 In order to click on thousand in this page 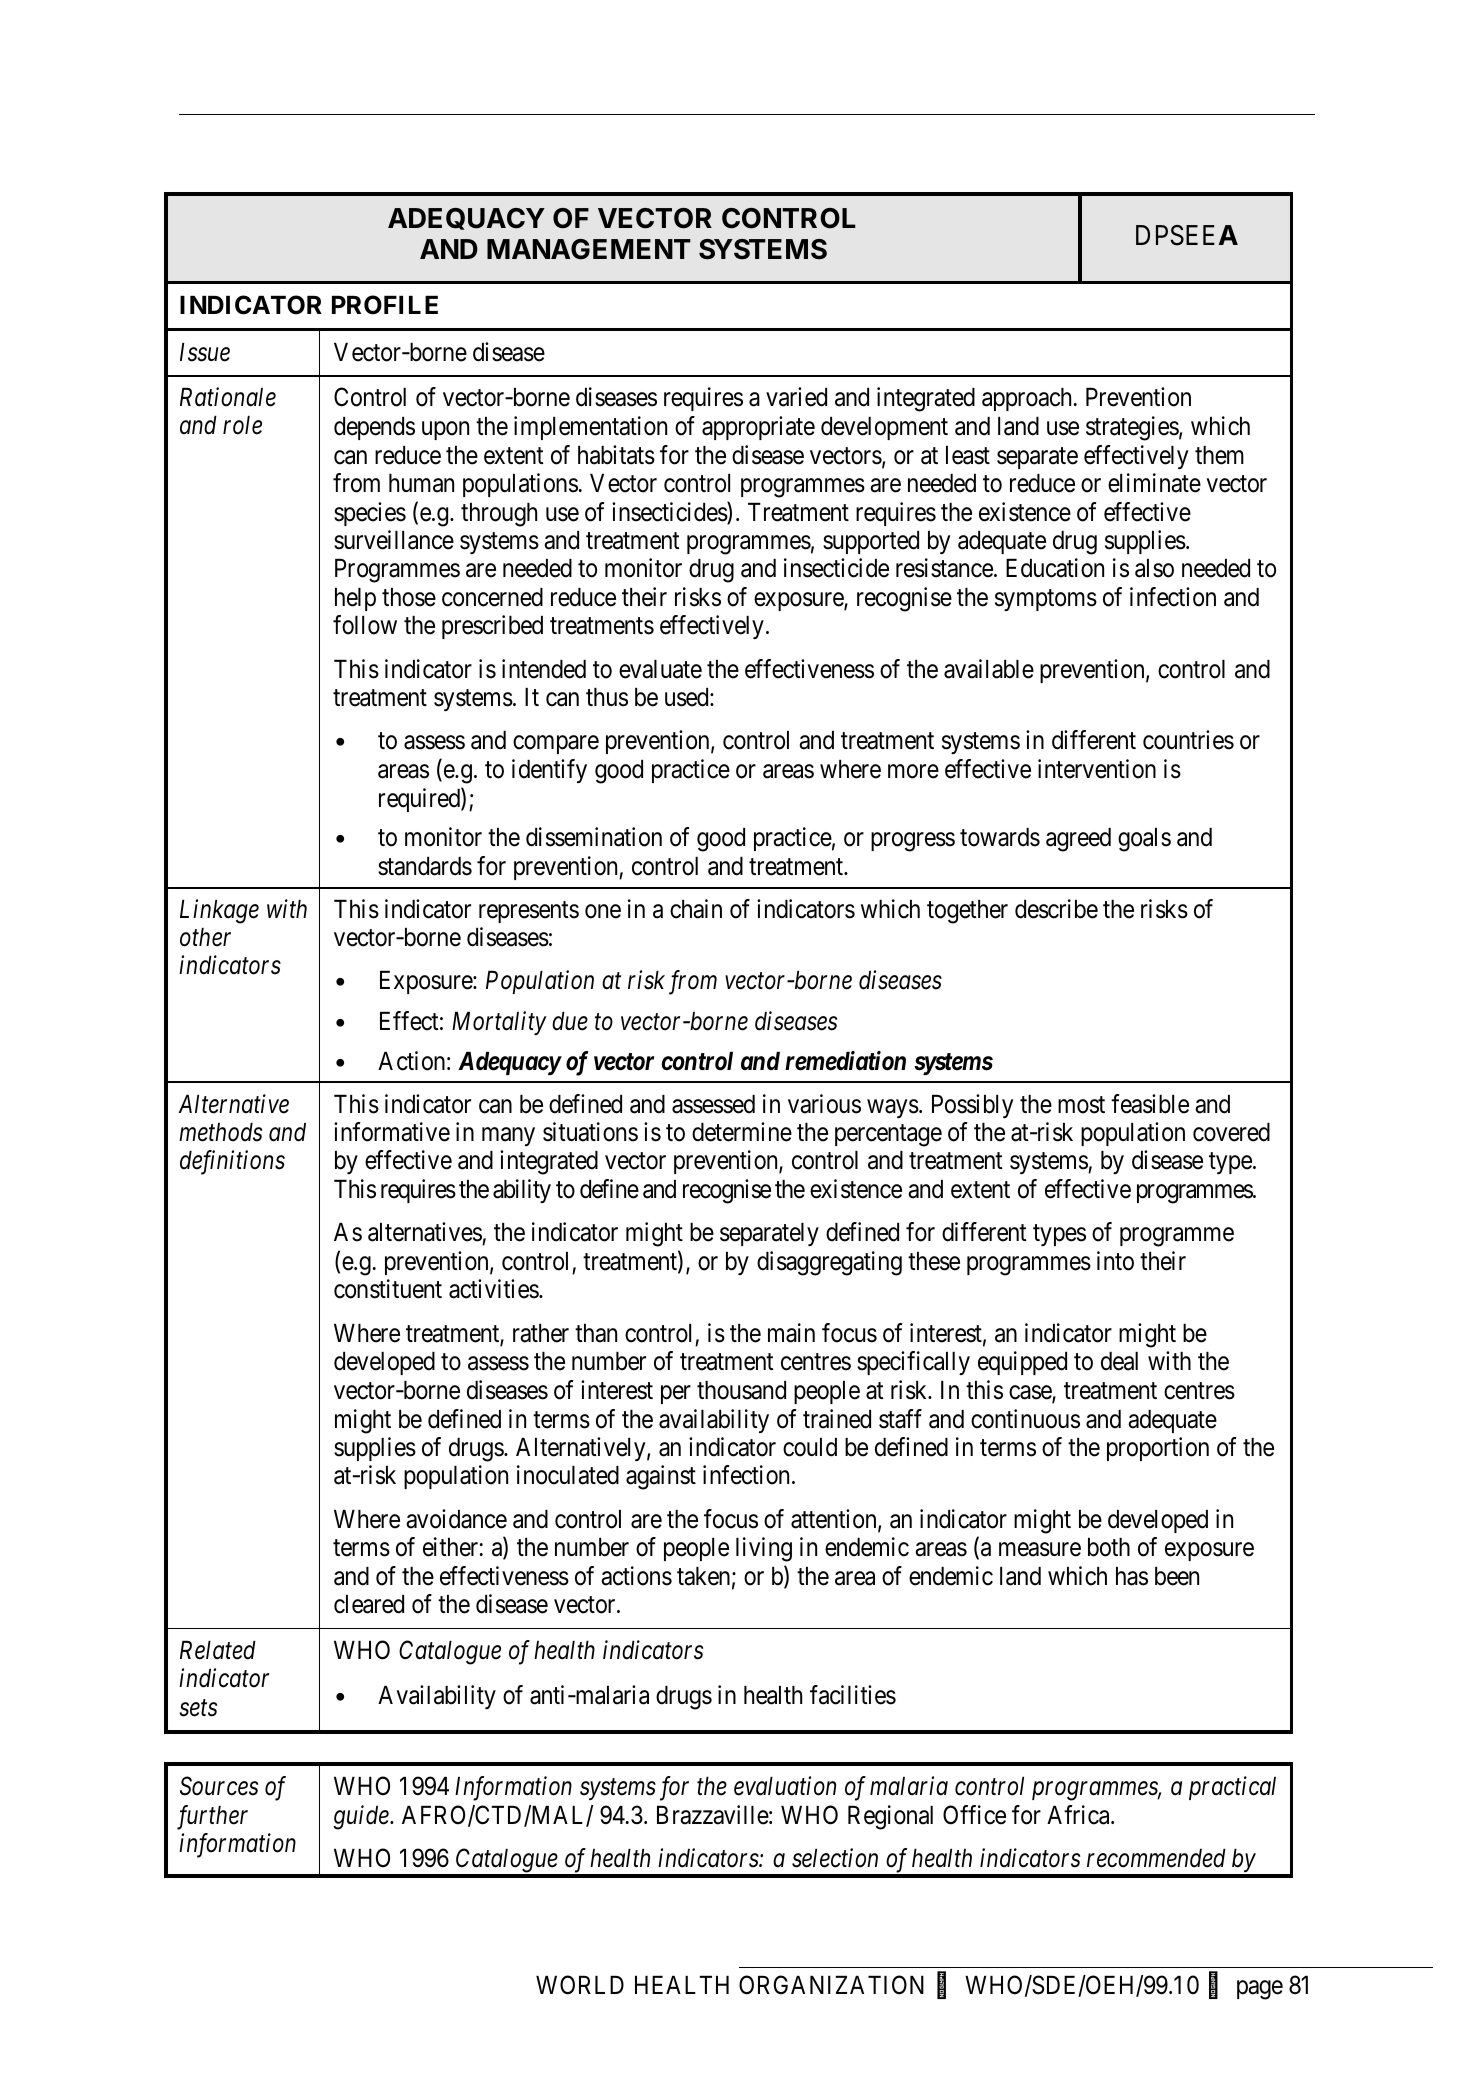, I will do `click(741, 1390)`.
